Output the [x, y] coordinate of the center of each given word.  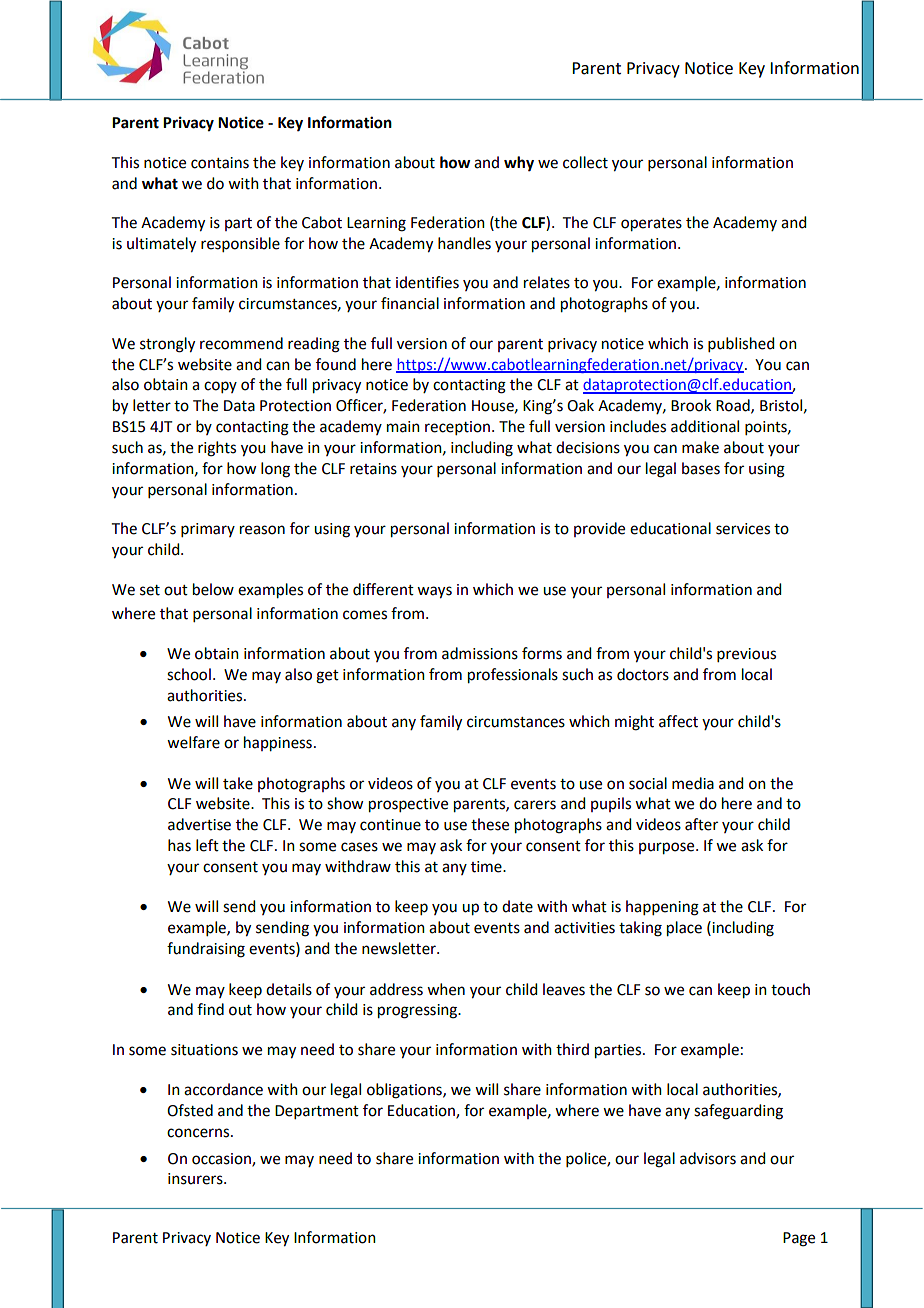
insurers [196, 1179]
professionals [513, 676]
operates [651, 225]
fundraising [206, 950]
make [700, 447]
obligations [405, 1091]
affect [678, 721]
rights [217, 449]
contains [220, 163]
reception [457, 428]
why [519, 164]
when [446, 989]
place [684, 929]
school [189, 674]
